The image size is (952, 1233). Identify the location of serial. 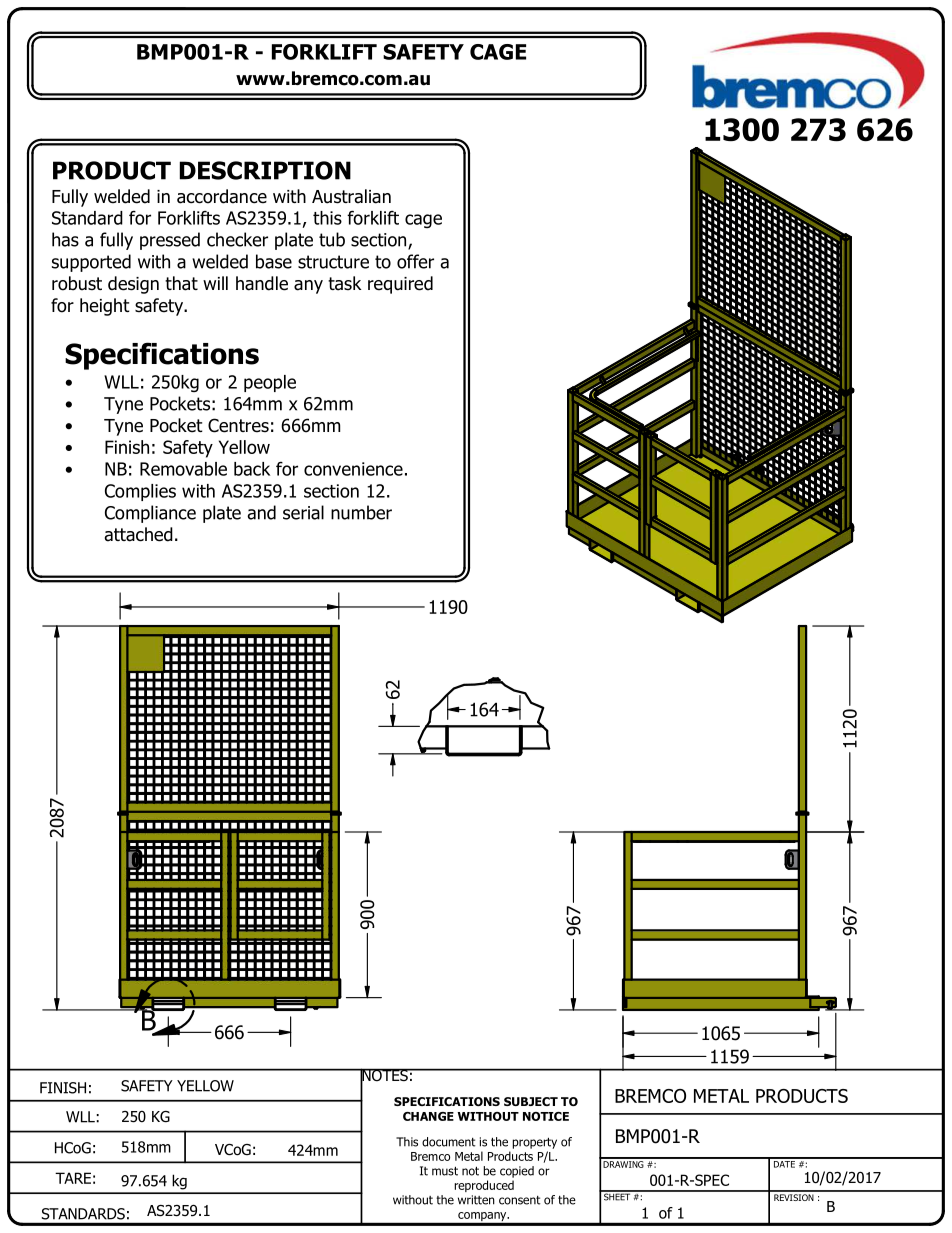
(303, 512).
